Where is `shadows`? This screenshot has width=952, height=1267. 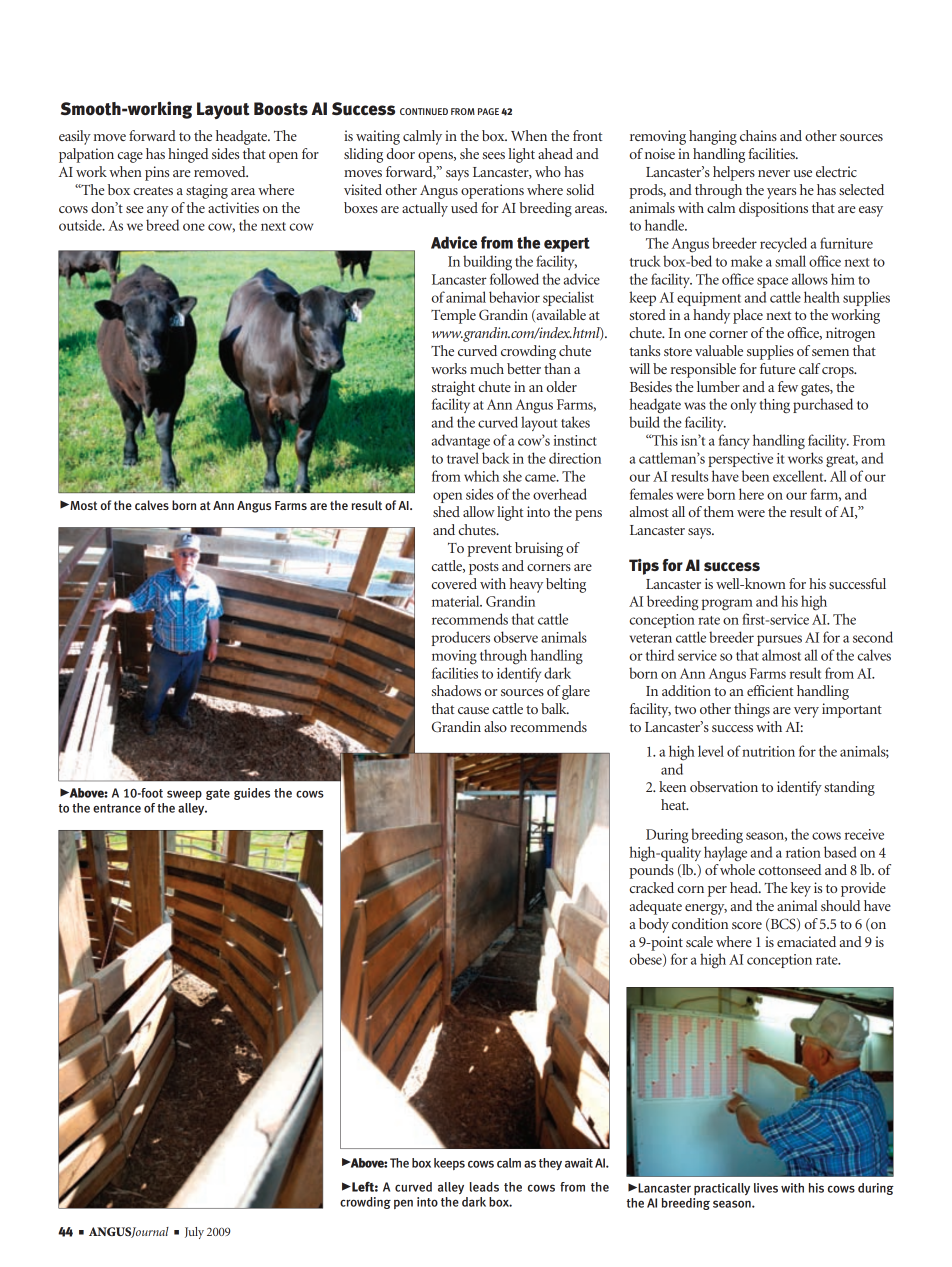
shadows is located at coordinates (456, 690).
